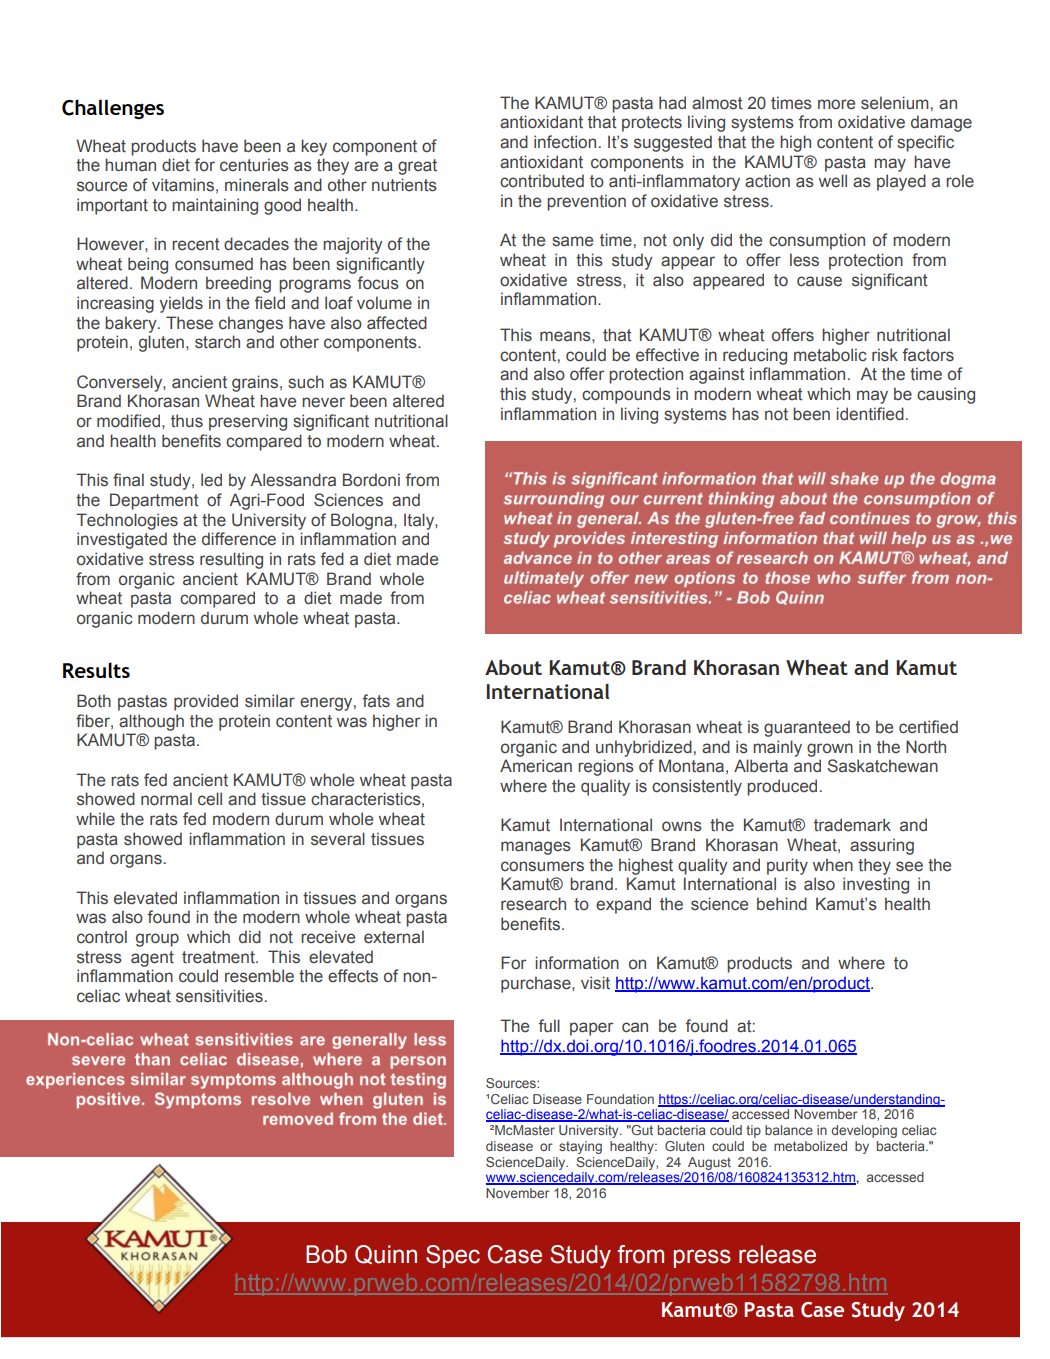 The image size is (1050, 1359). I want to click on resulting, so click(231, 560).
